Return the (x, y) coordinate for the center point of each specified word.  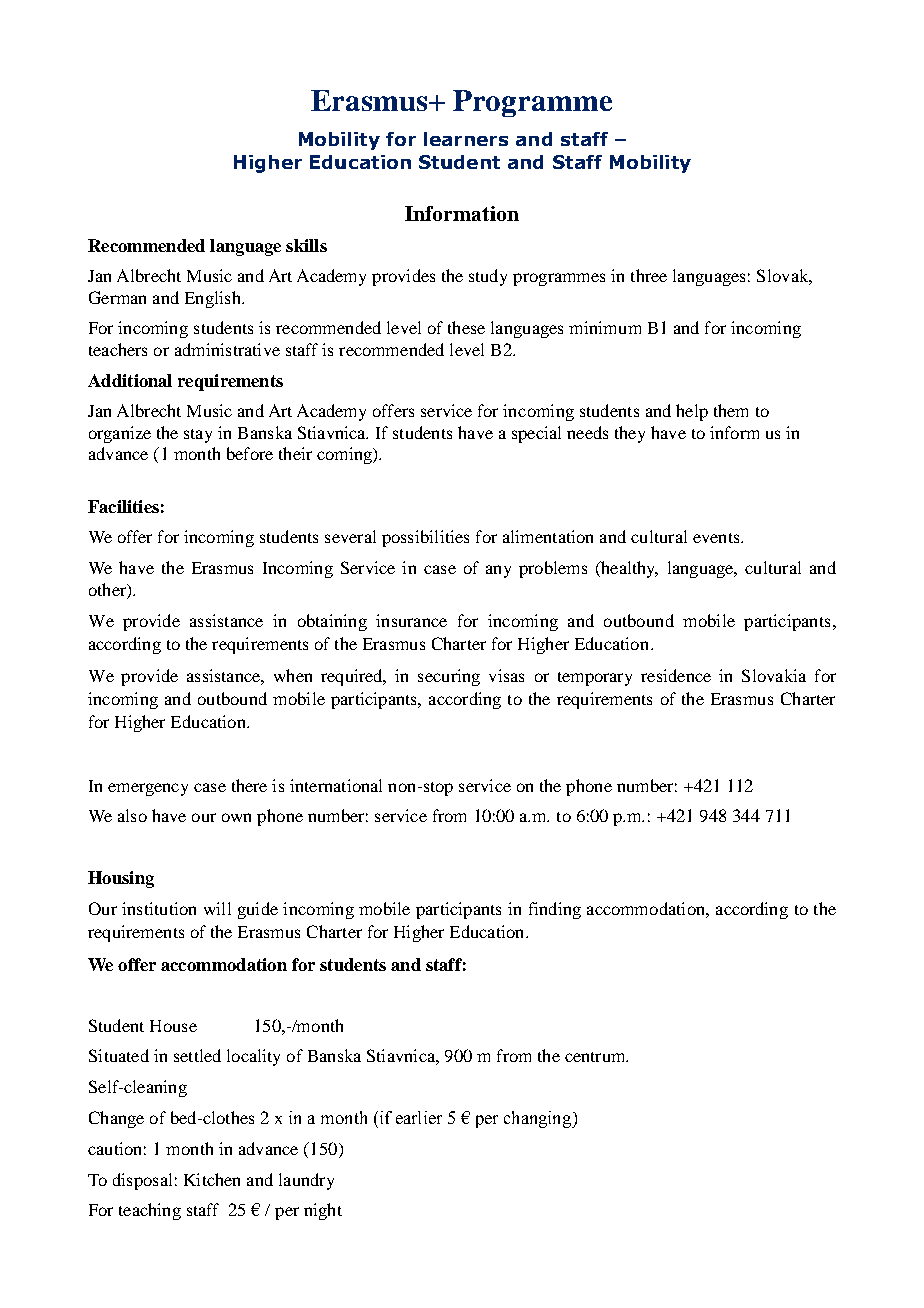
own (236, 817)
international (336, 785)
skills (306, 245)
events (717, 538)
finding (555, 910)
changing (539, 1119)
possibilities (425, 538)
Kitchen (212, 1179)
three (649, 275)
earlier (419, 1117)
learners (466, 139)
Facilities (123, 506)
